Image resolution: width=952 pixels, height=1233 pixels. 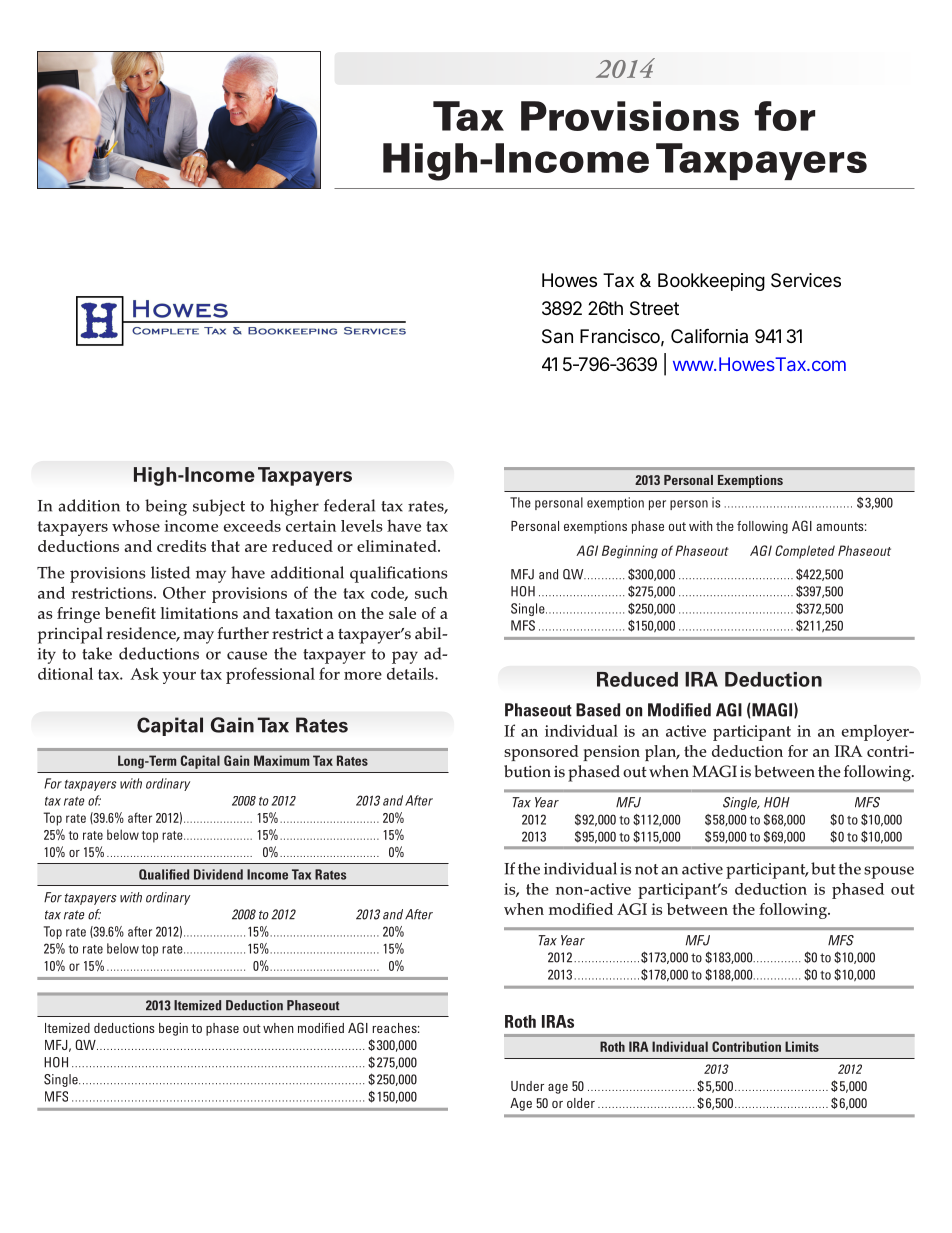 What do you see at coordinates (654, 308) in the image?
I see `Street` at bounding box center [654, 308].
